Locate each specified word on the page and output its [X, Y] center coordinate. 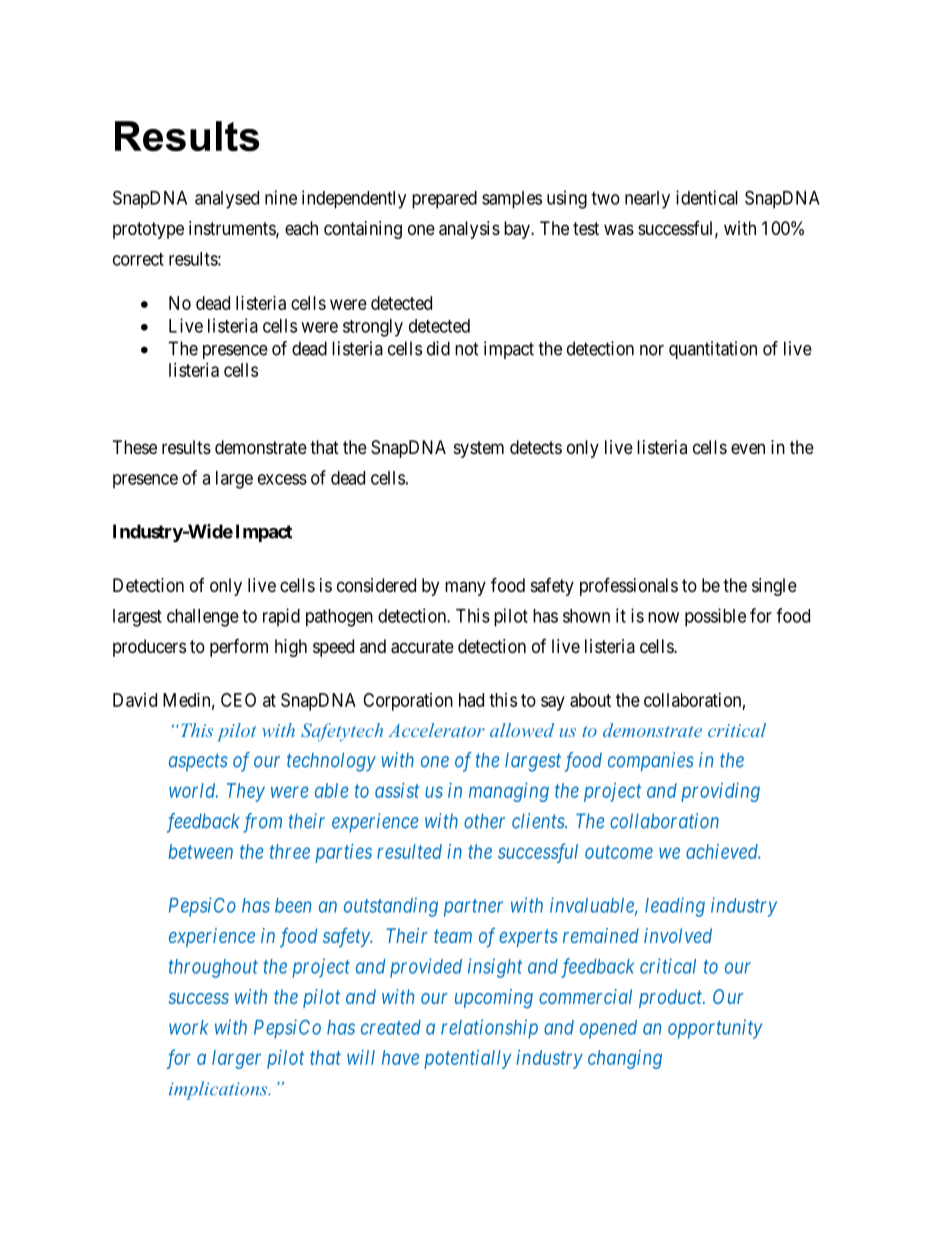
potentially [467, 1059]
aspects [198, 763]
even [748, 448]
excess [282, 479]
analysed [227, 200]
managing [509, 792]
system [479, 449]
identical [707, 197]
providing [720, 792]
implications [219, 1090]
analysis [469, 230]
